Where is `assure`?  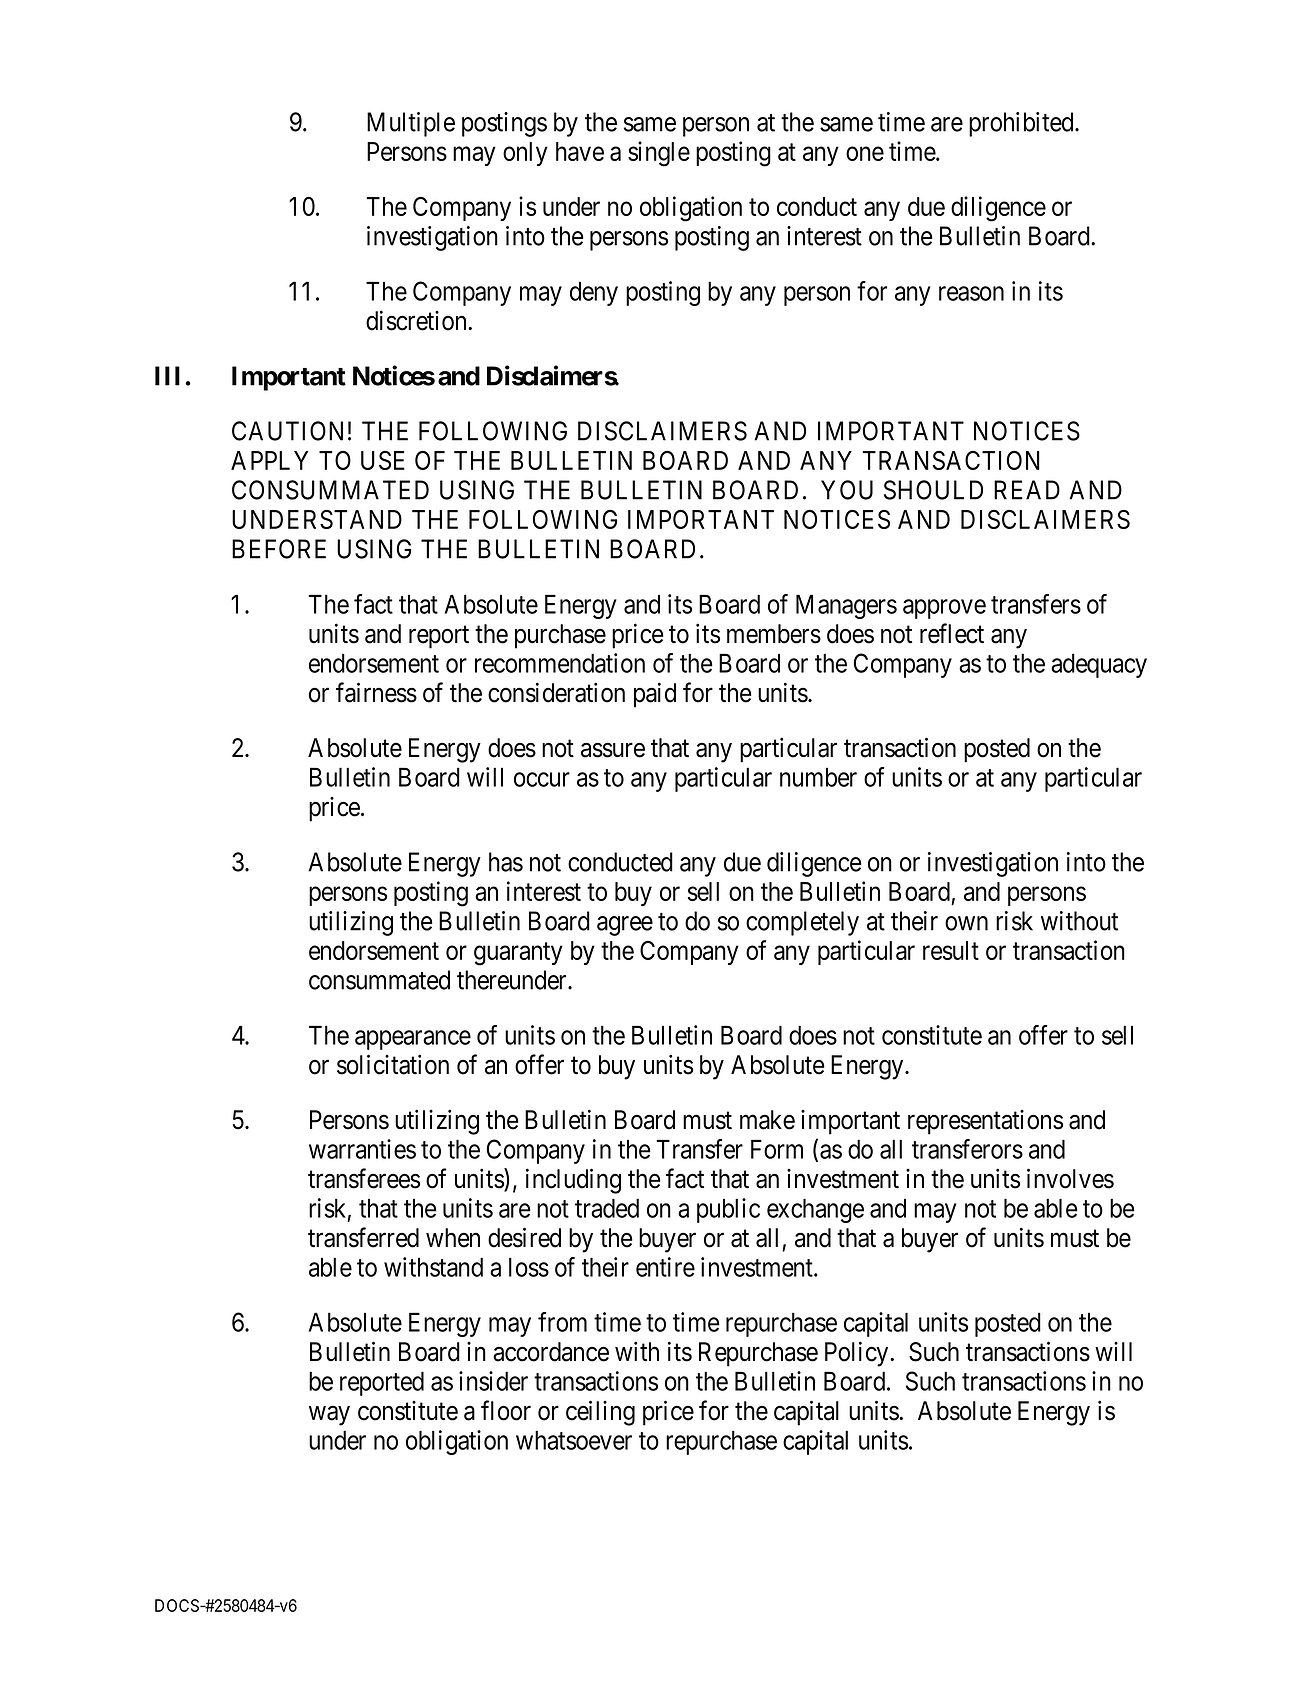
assure is located at coordinates (613, 750).
